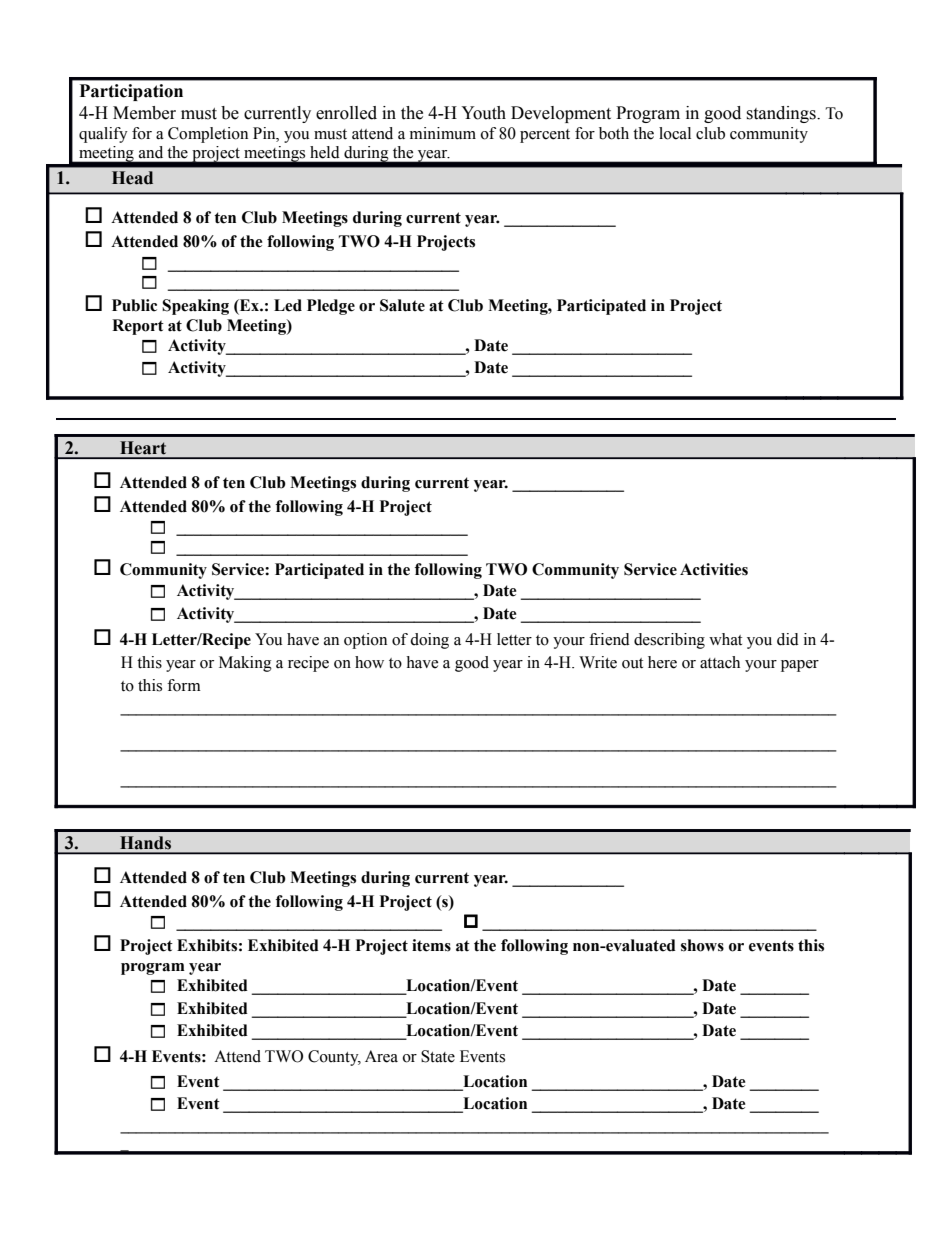  I want to click on County, so click(334, 1058).
